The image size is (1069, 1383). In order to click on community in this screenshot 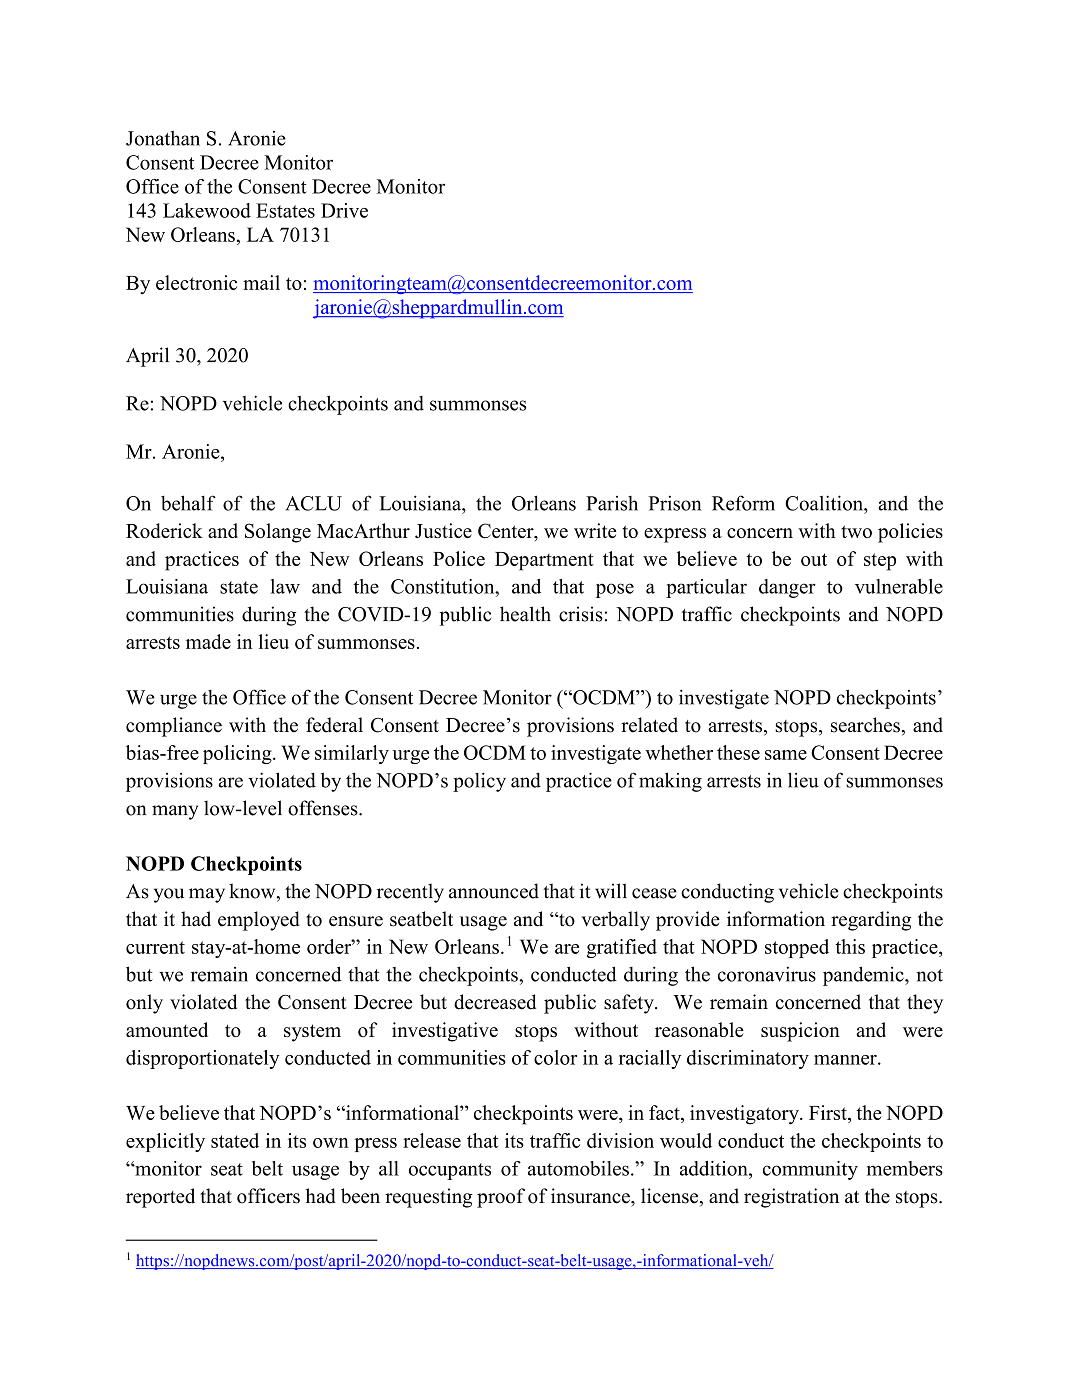, I will do `click(810, 1170)`.
